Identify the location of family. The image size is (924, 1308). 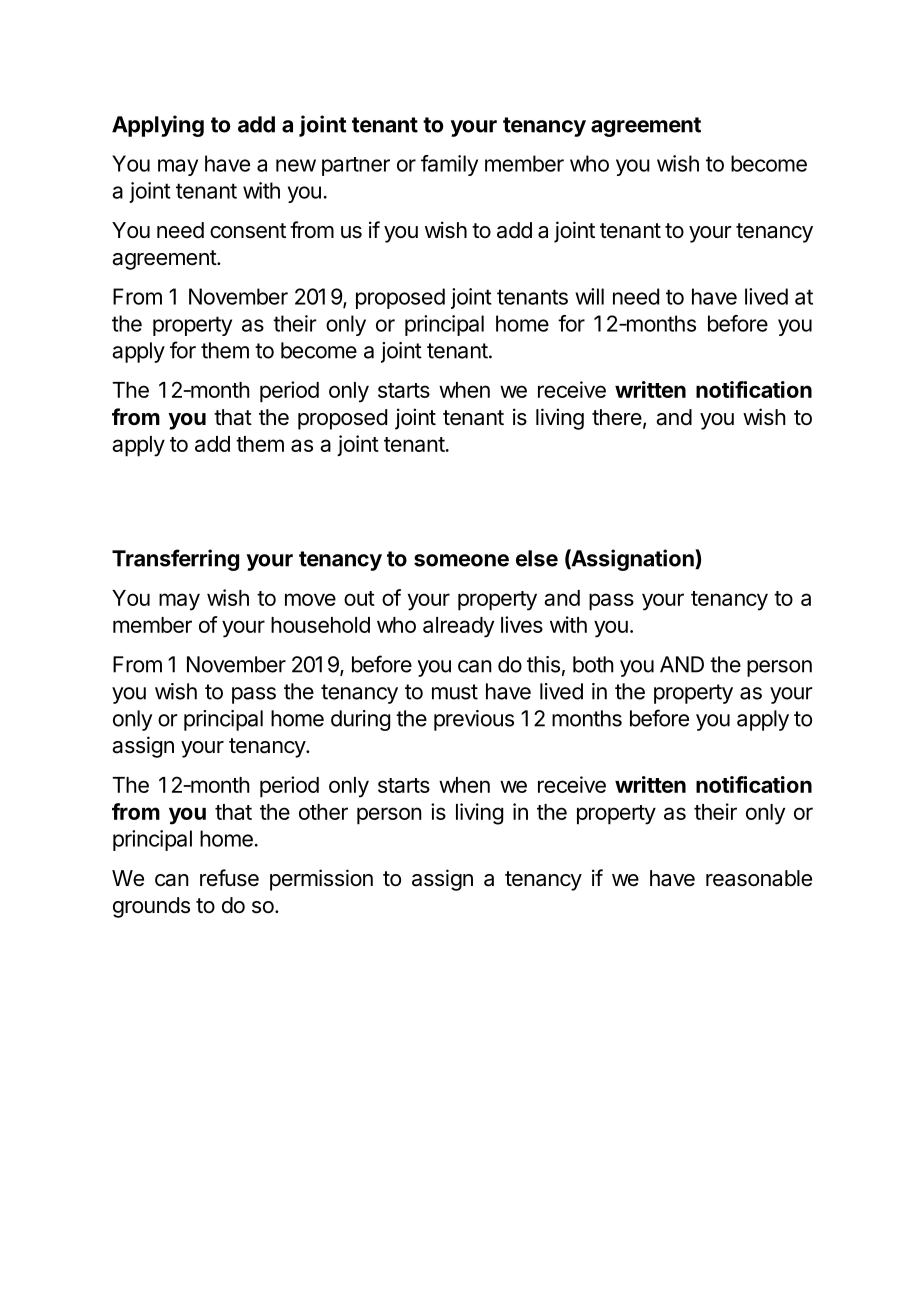
(449, 165).
